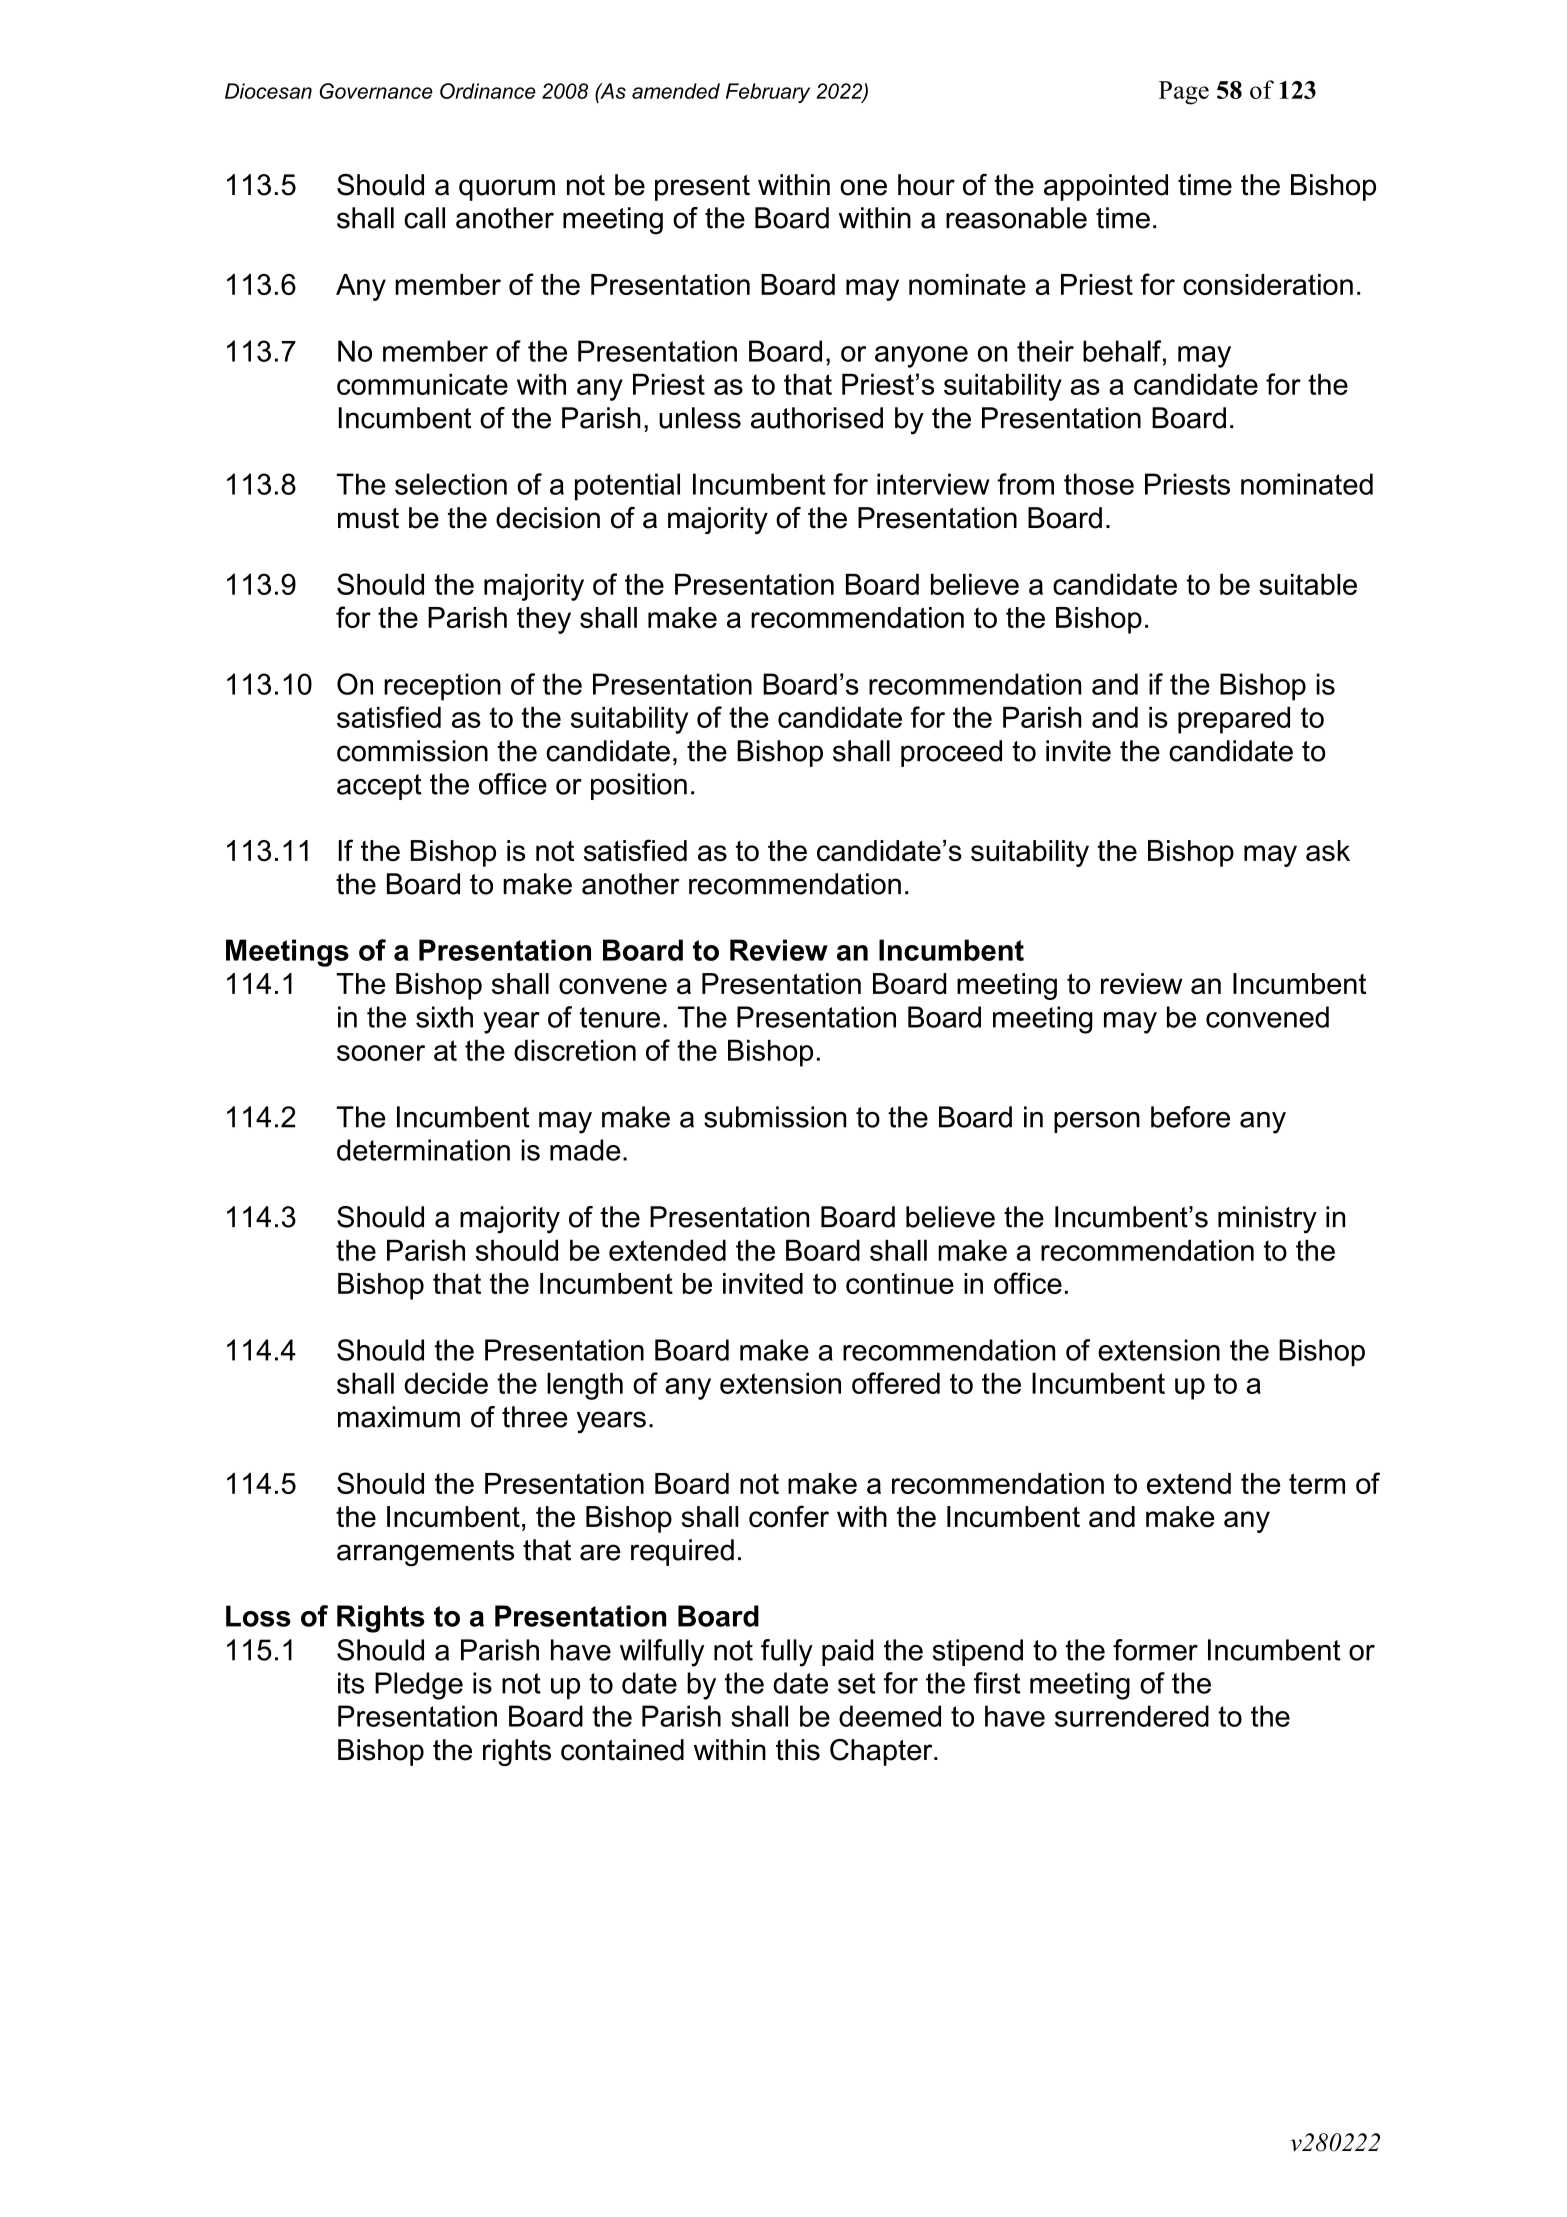  What do you see at coordinates (775, 1117) in the document?
I see `submission` at bounding box center [775, 1117].
